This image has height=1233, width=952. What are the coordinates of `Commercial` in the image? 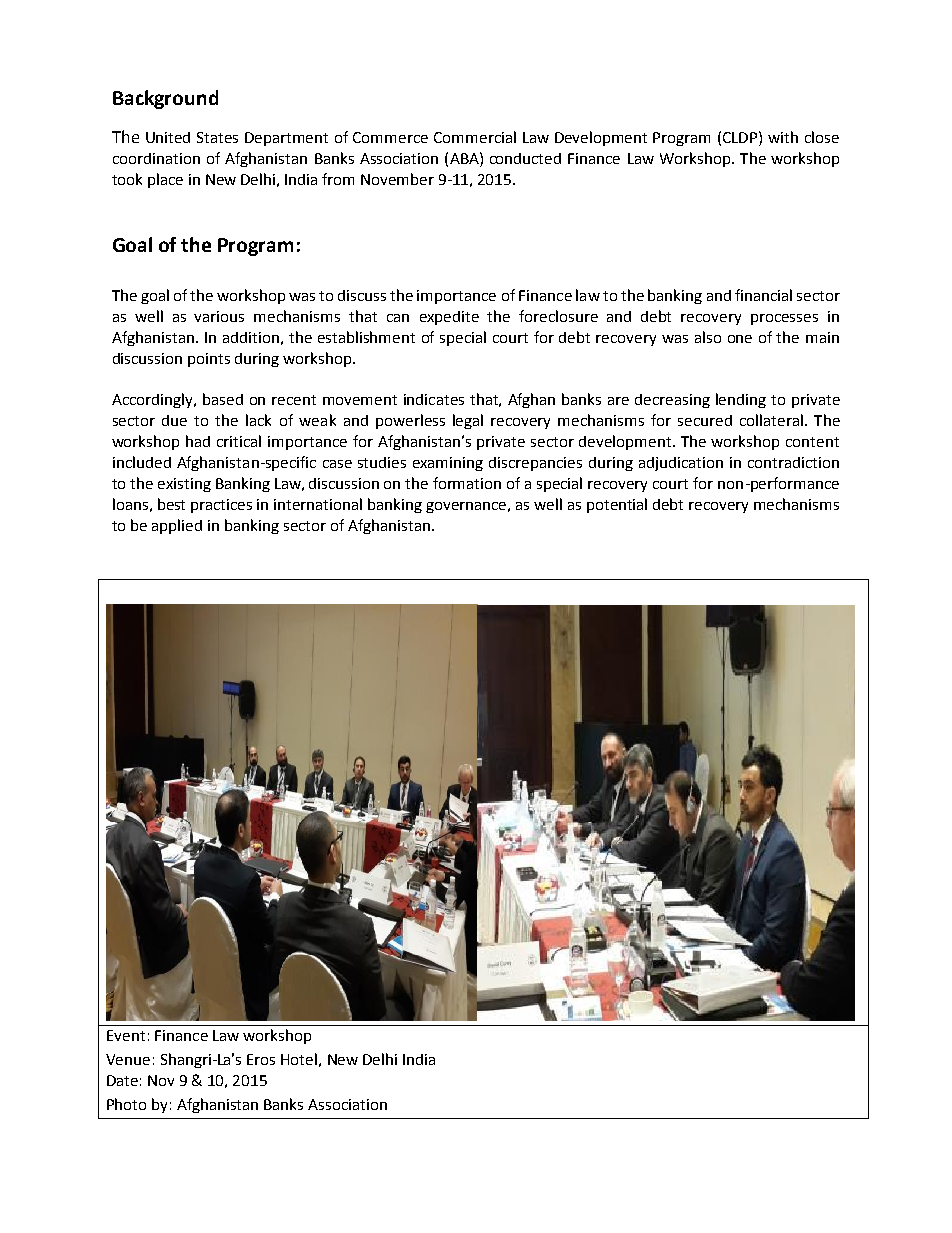 It's located at (475, 137).
